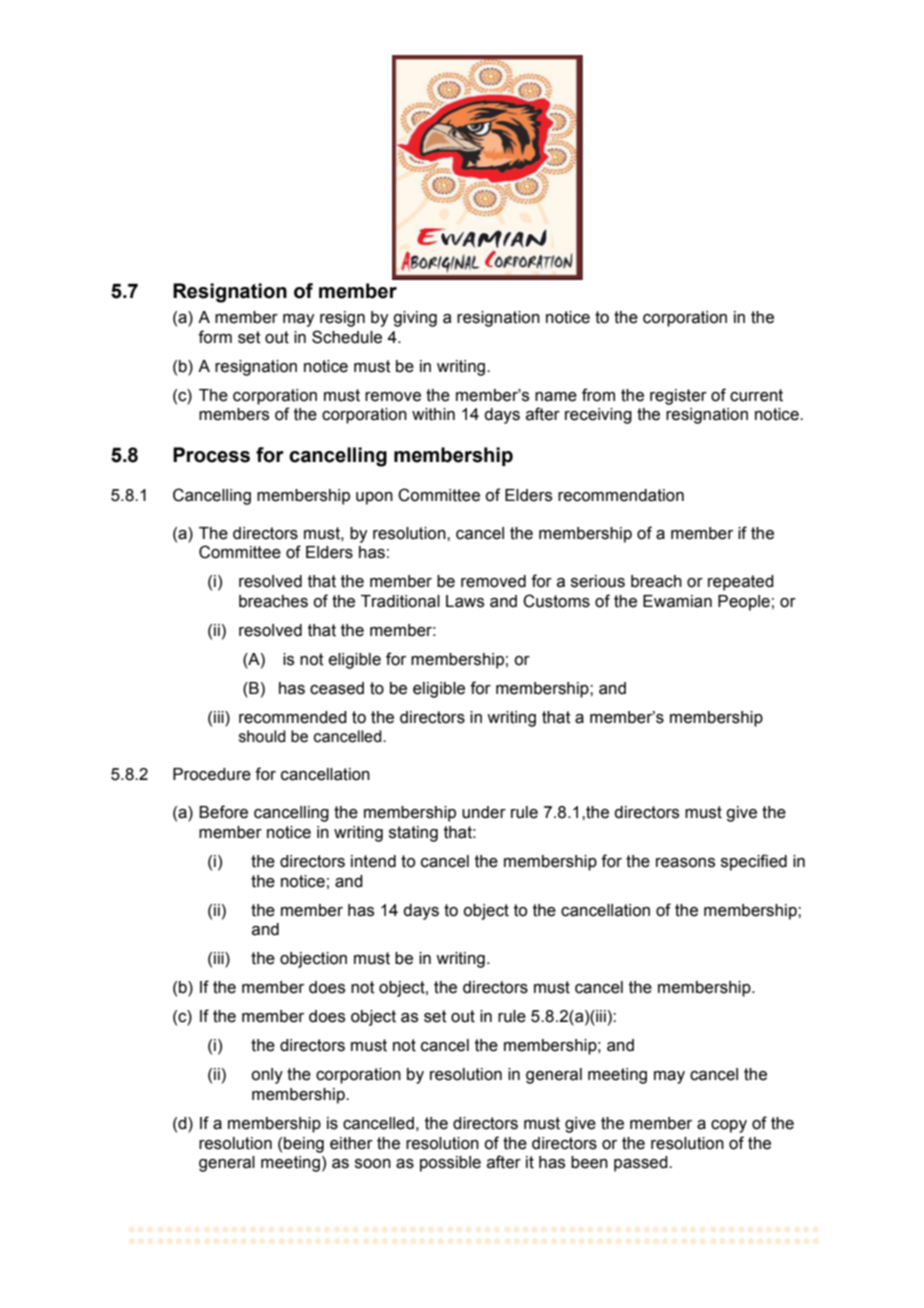  Describe the element at coordinates (678, 397) in the screenshot. I see `register` at that location.
